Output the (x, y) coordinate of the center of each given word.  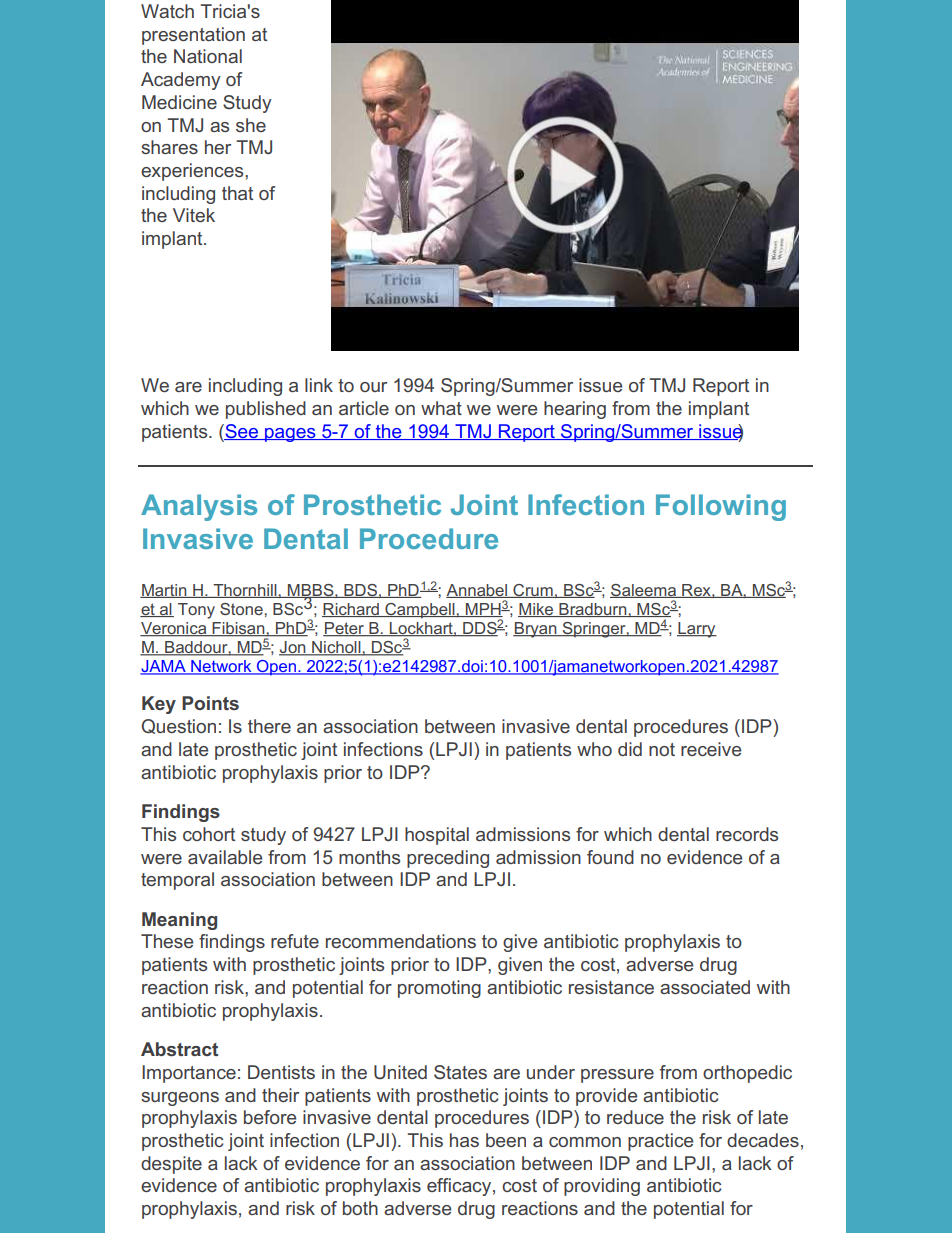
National (208, 56)
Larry (697, 630)
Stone (242, 609)
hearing (575, 410)
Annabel (478, 591)
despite (171, 1165)
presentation (193, 36)
